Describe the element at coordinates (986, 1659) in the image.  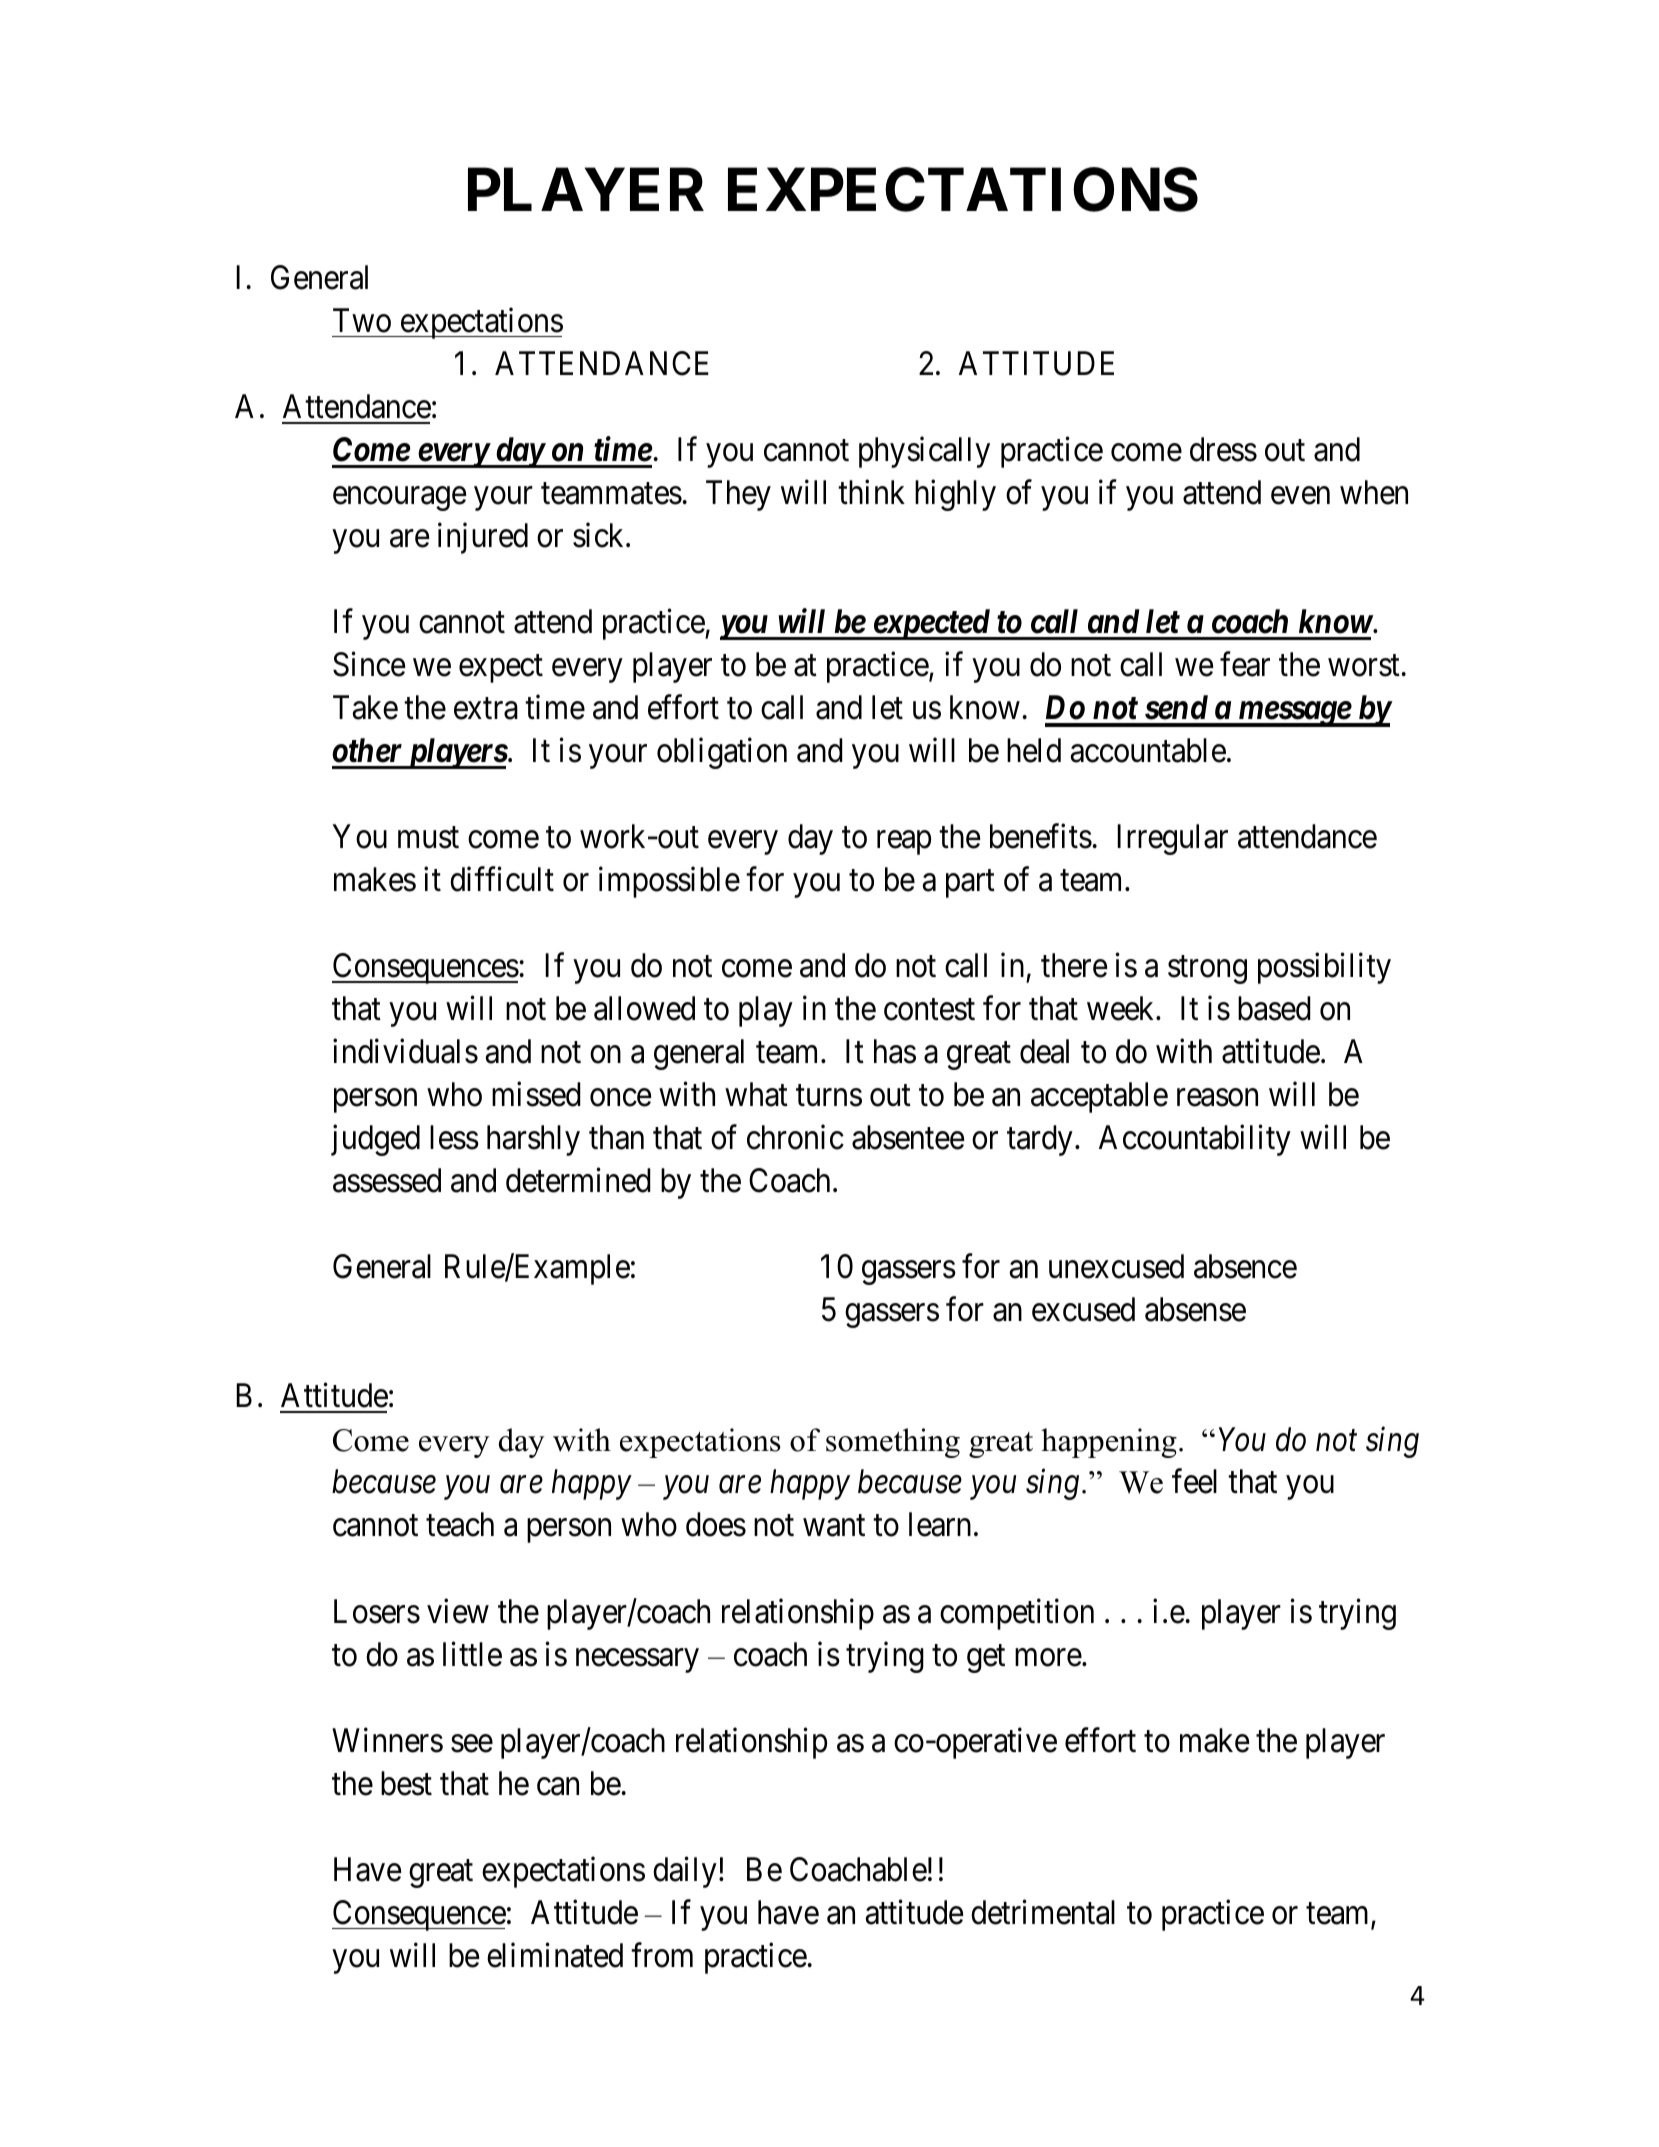
I see `get` at that location.
